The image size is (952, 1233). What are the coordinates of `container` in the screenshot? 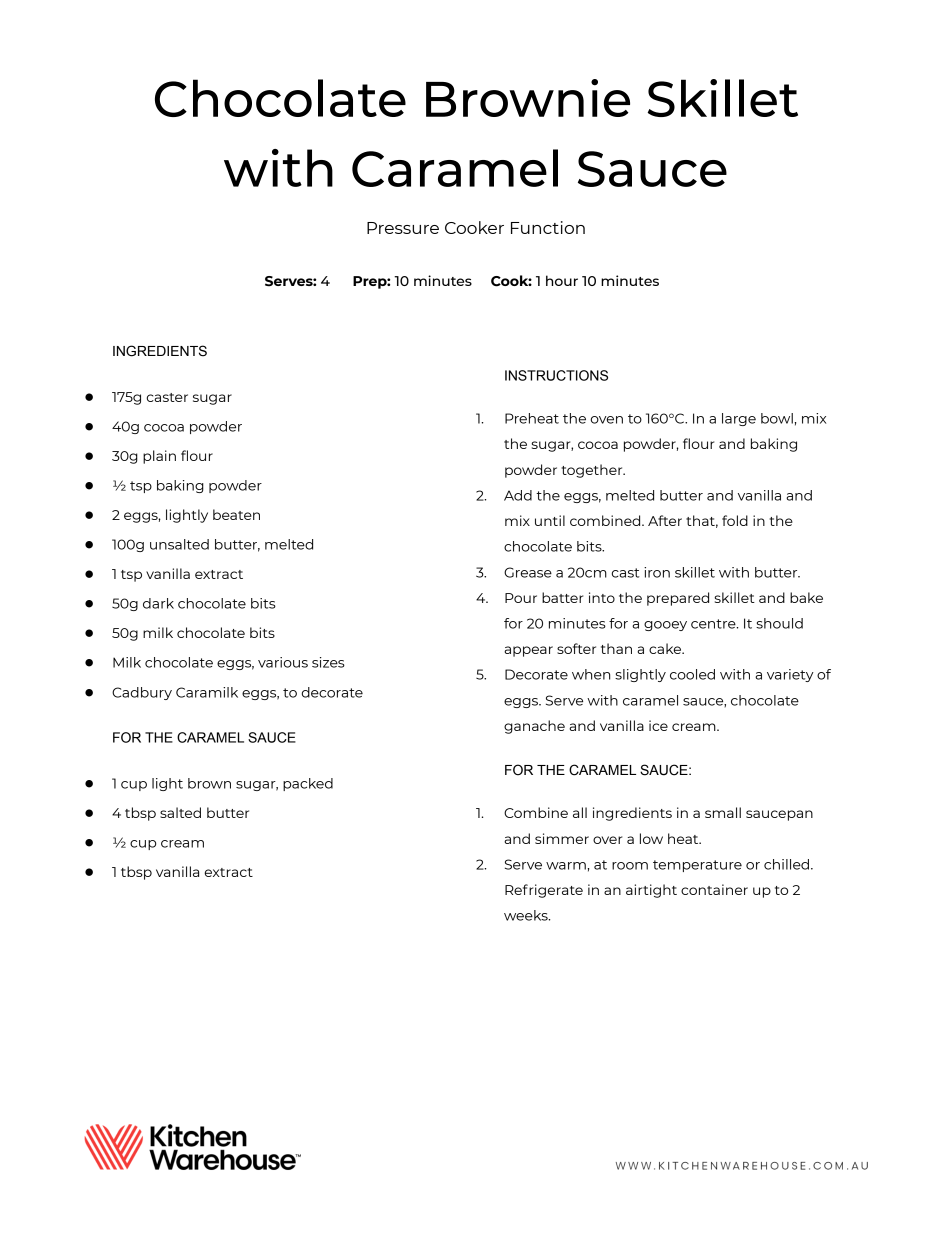 It's located at (714, 889).
